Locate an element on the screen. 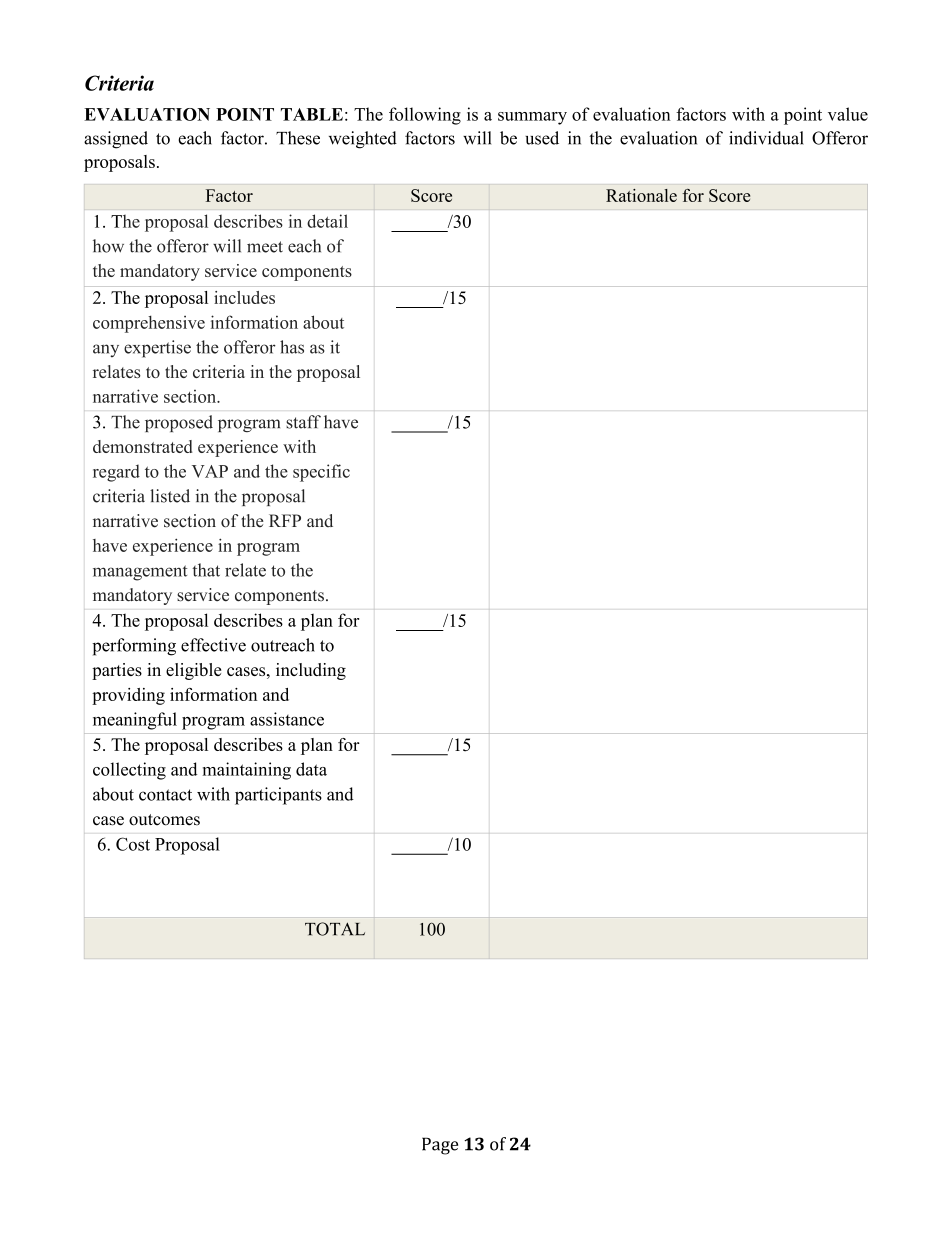  including is located at coordinates (311, 671).
